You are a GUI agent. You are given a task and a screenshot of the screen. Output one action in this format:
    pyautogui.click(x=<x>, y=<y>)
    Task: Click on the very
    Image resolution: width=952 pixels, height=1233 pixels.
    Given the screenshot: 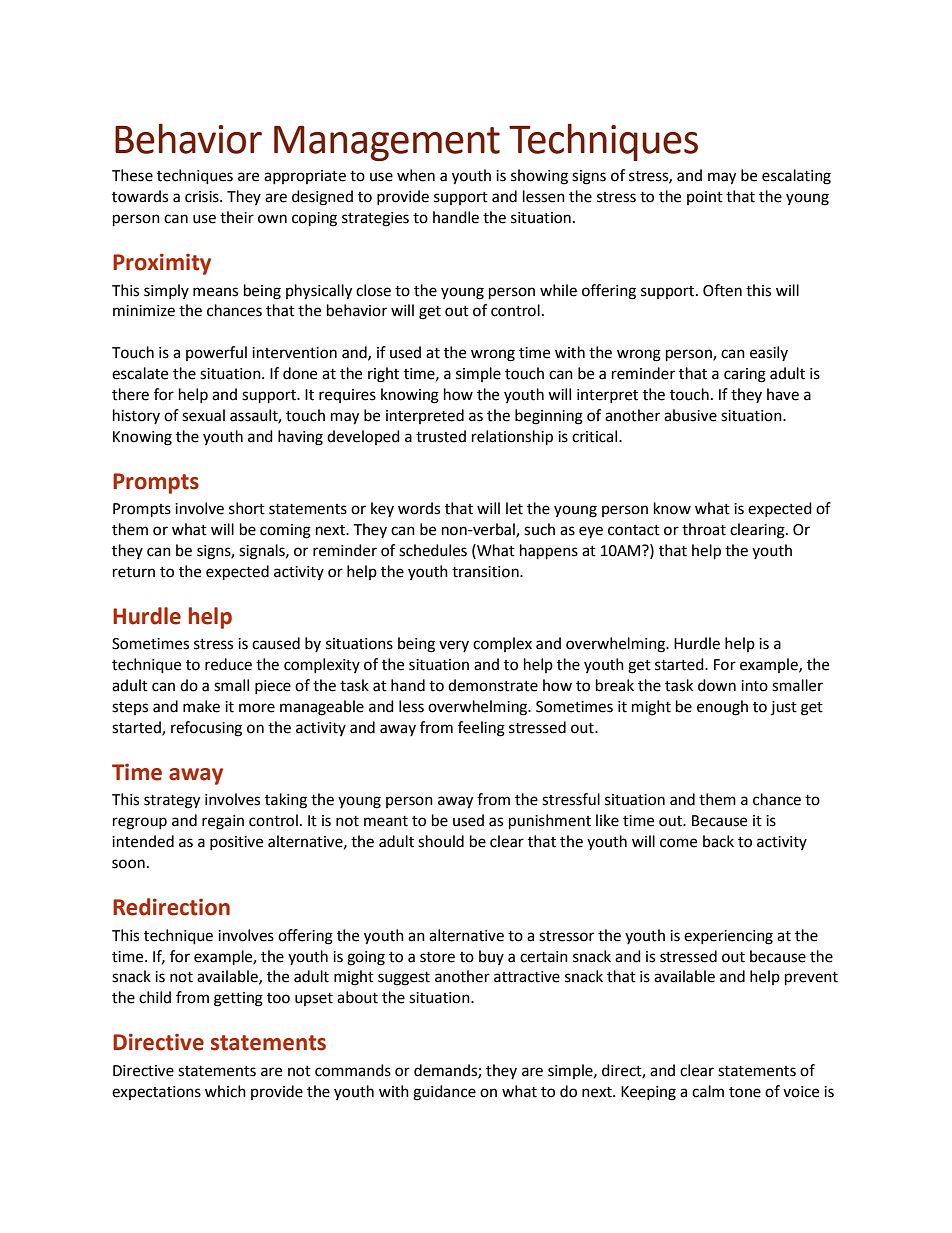 What is the action you would take?
    pyautogui.click(x=454, y=646)
